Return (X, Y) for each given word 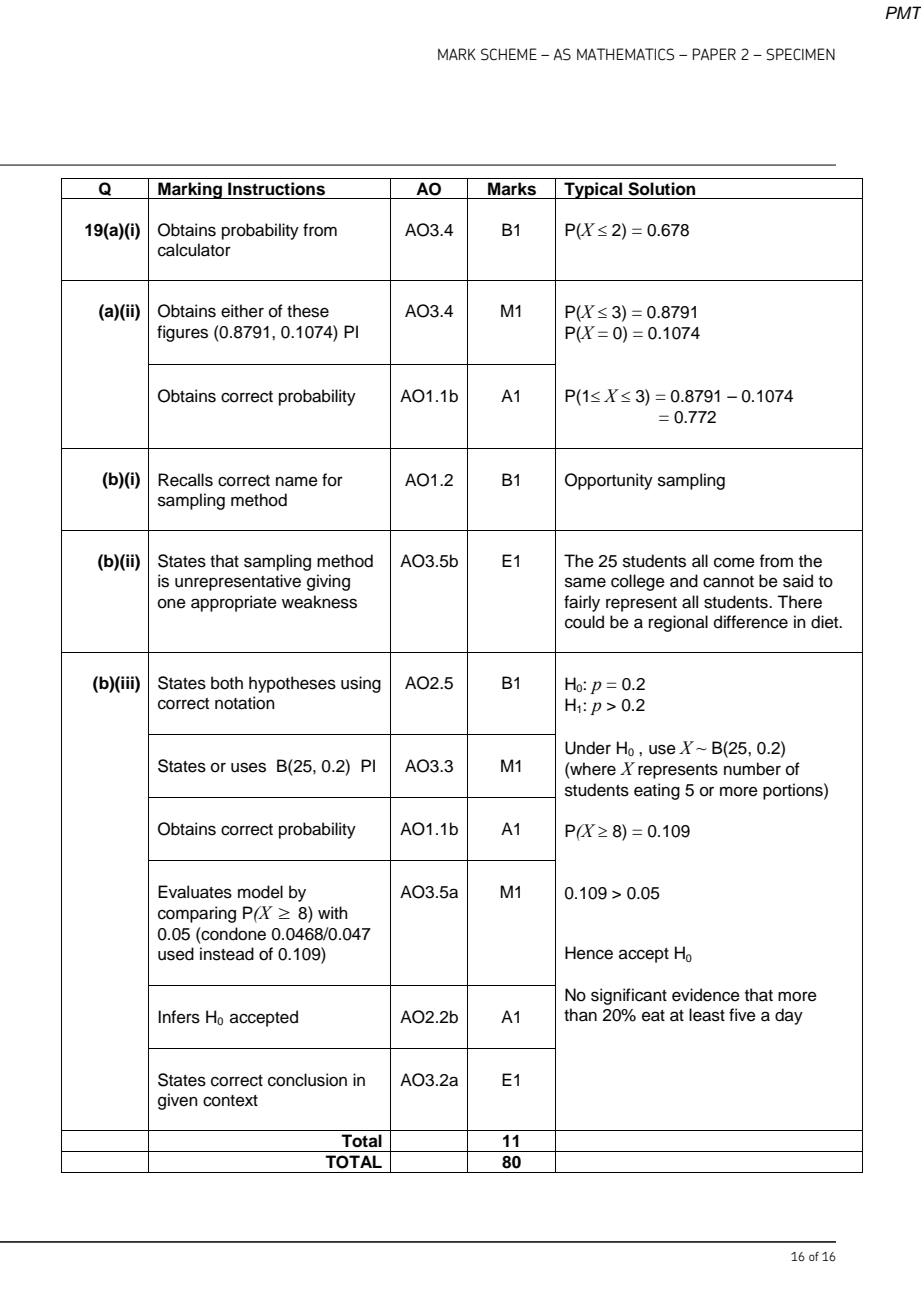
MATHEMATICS (625, 54)
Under (588, 748)
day (789, 1016)
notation (245, 703)
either (242, 311)
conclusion (307, 1080)
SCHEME (509, 54)
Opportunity (609, 481)
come (734, 562)
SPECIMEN (800, 54)
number (752, 769)
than (580, 1015)
